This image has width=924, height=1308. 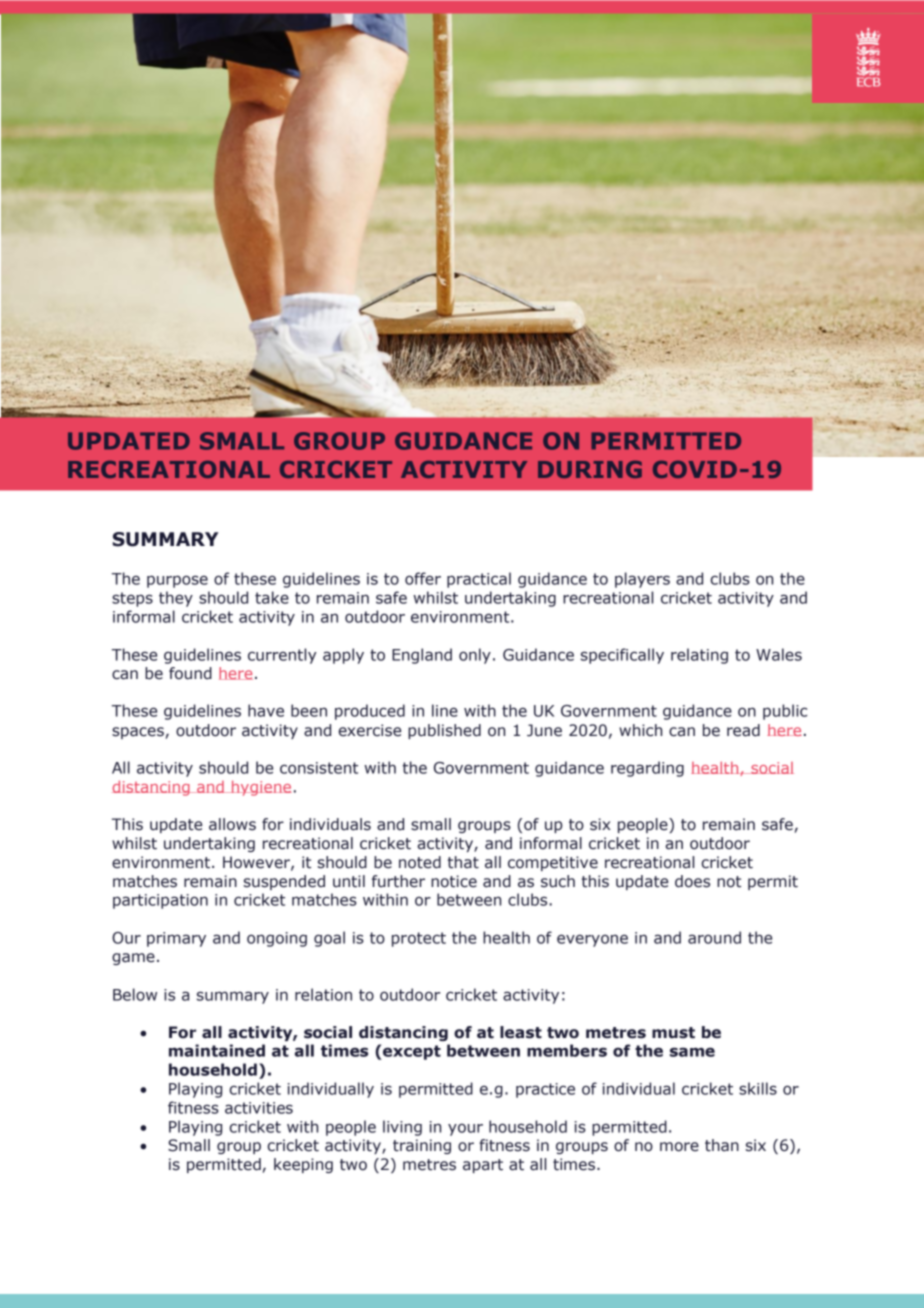 What do you see at coordinates (590, 469) in the image?
I see `DURING` at bounding box center [590, 469].
